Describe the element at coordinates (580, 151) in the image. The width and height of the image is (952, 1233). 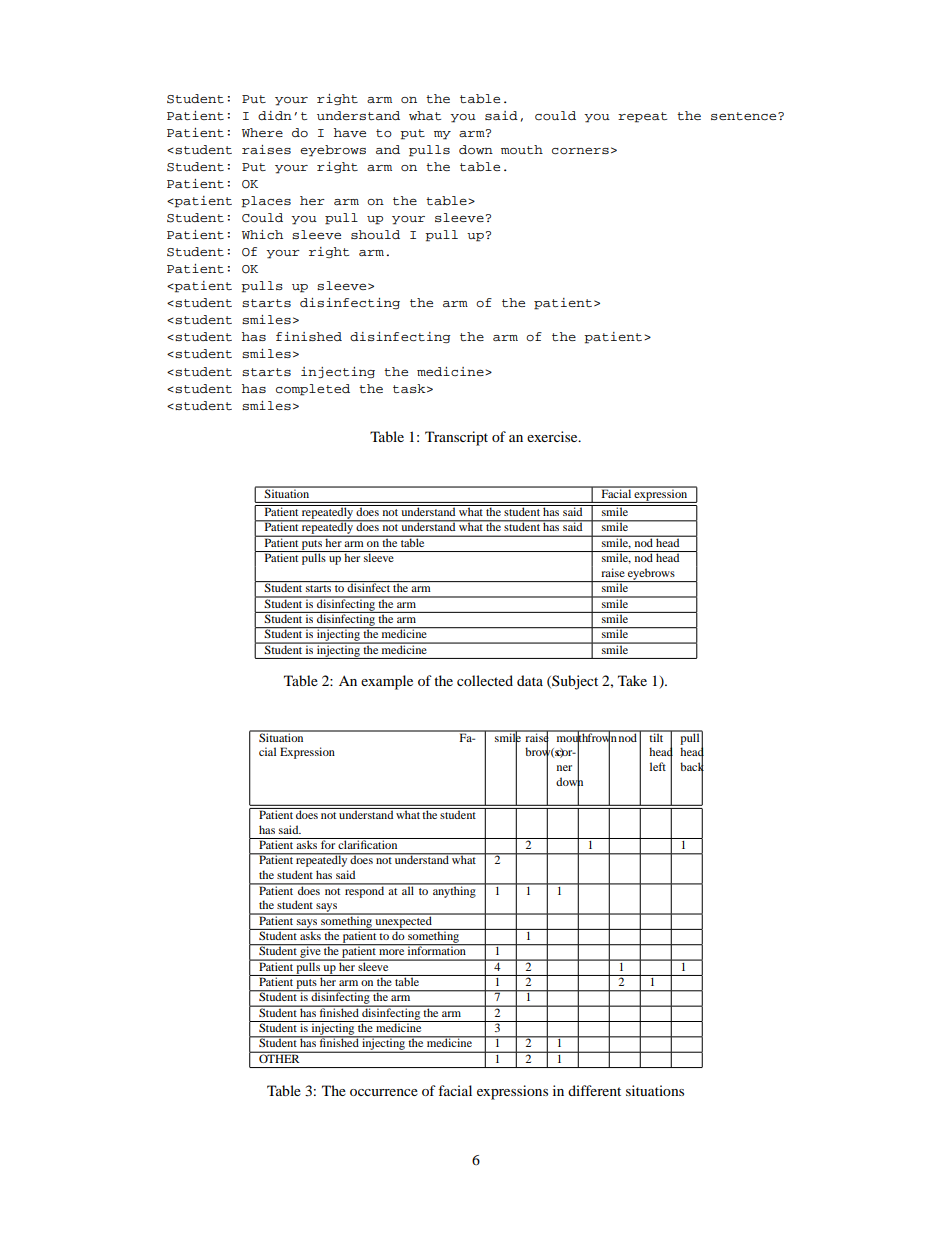
I see `corners` at that location.
